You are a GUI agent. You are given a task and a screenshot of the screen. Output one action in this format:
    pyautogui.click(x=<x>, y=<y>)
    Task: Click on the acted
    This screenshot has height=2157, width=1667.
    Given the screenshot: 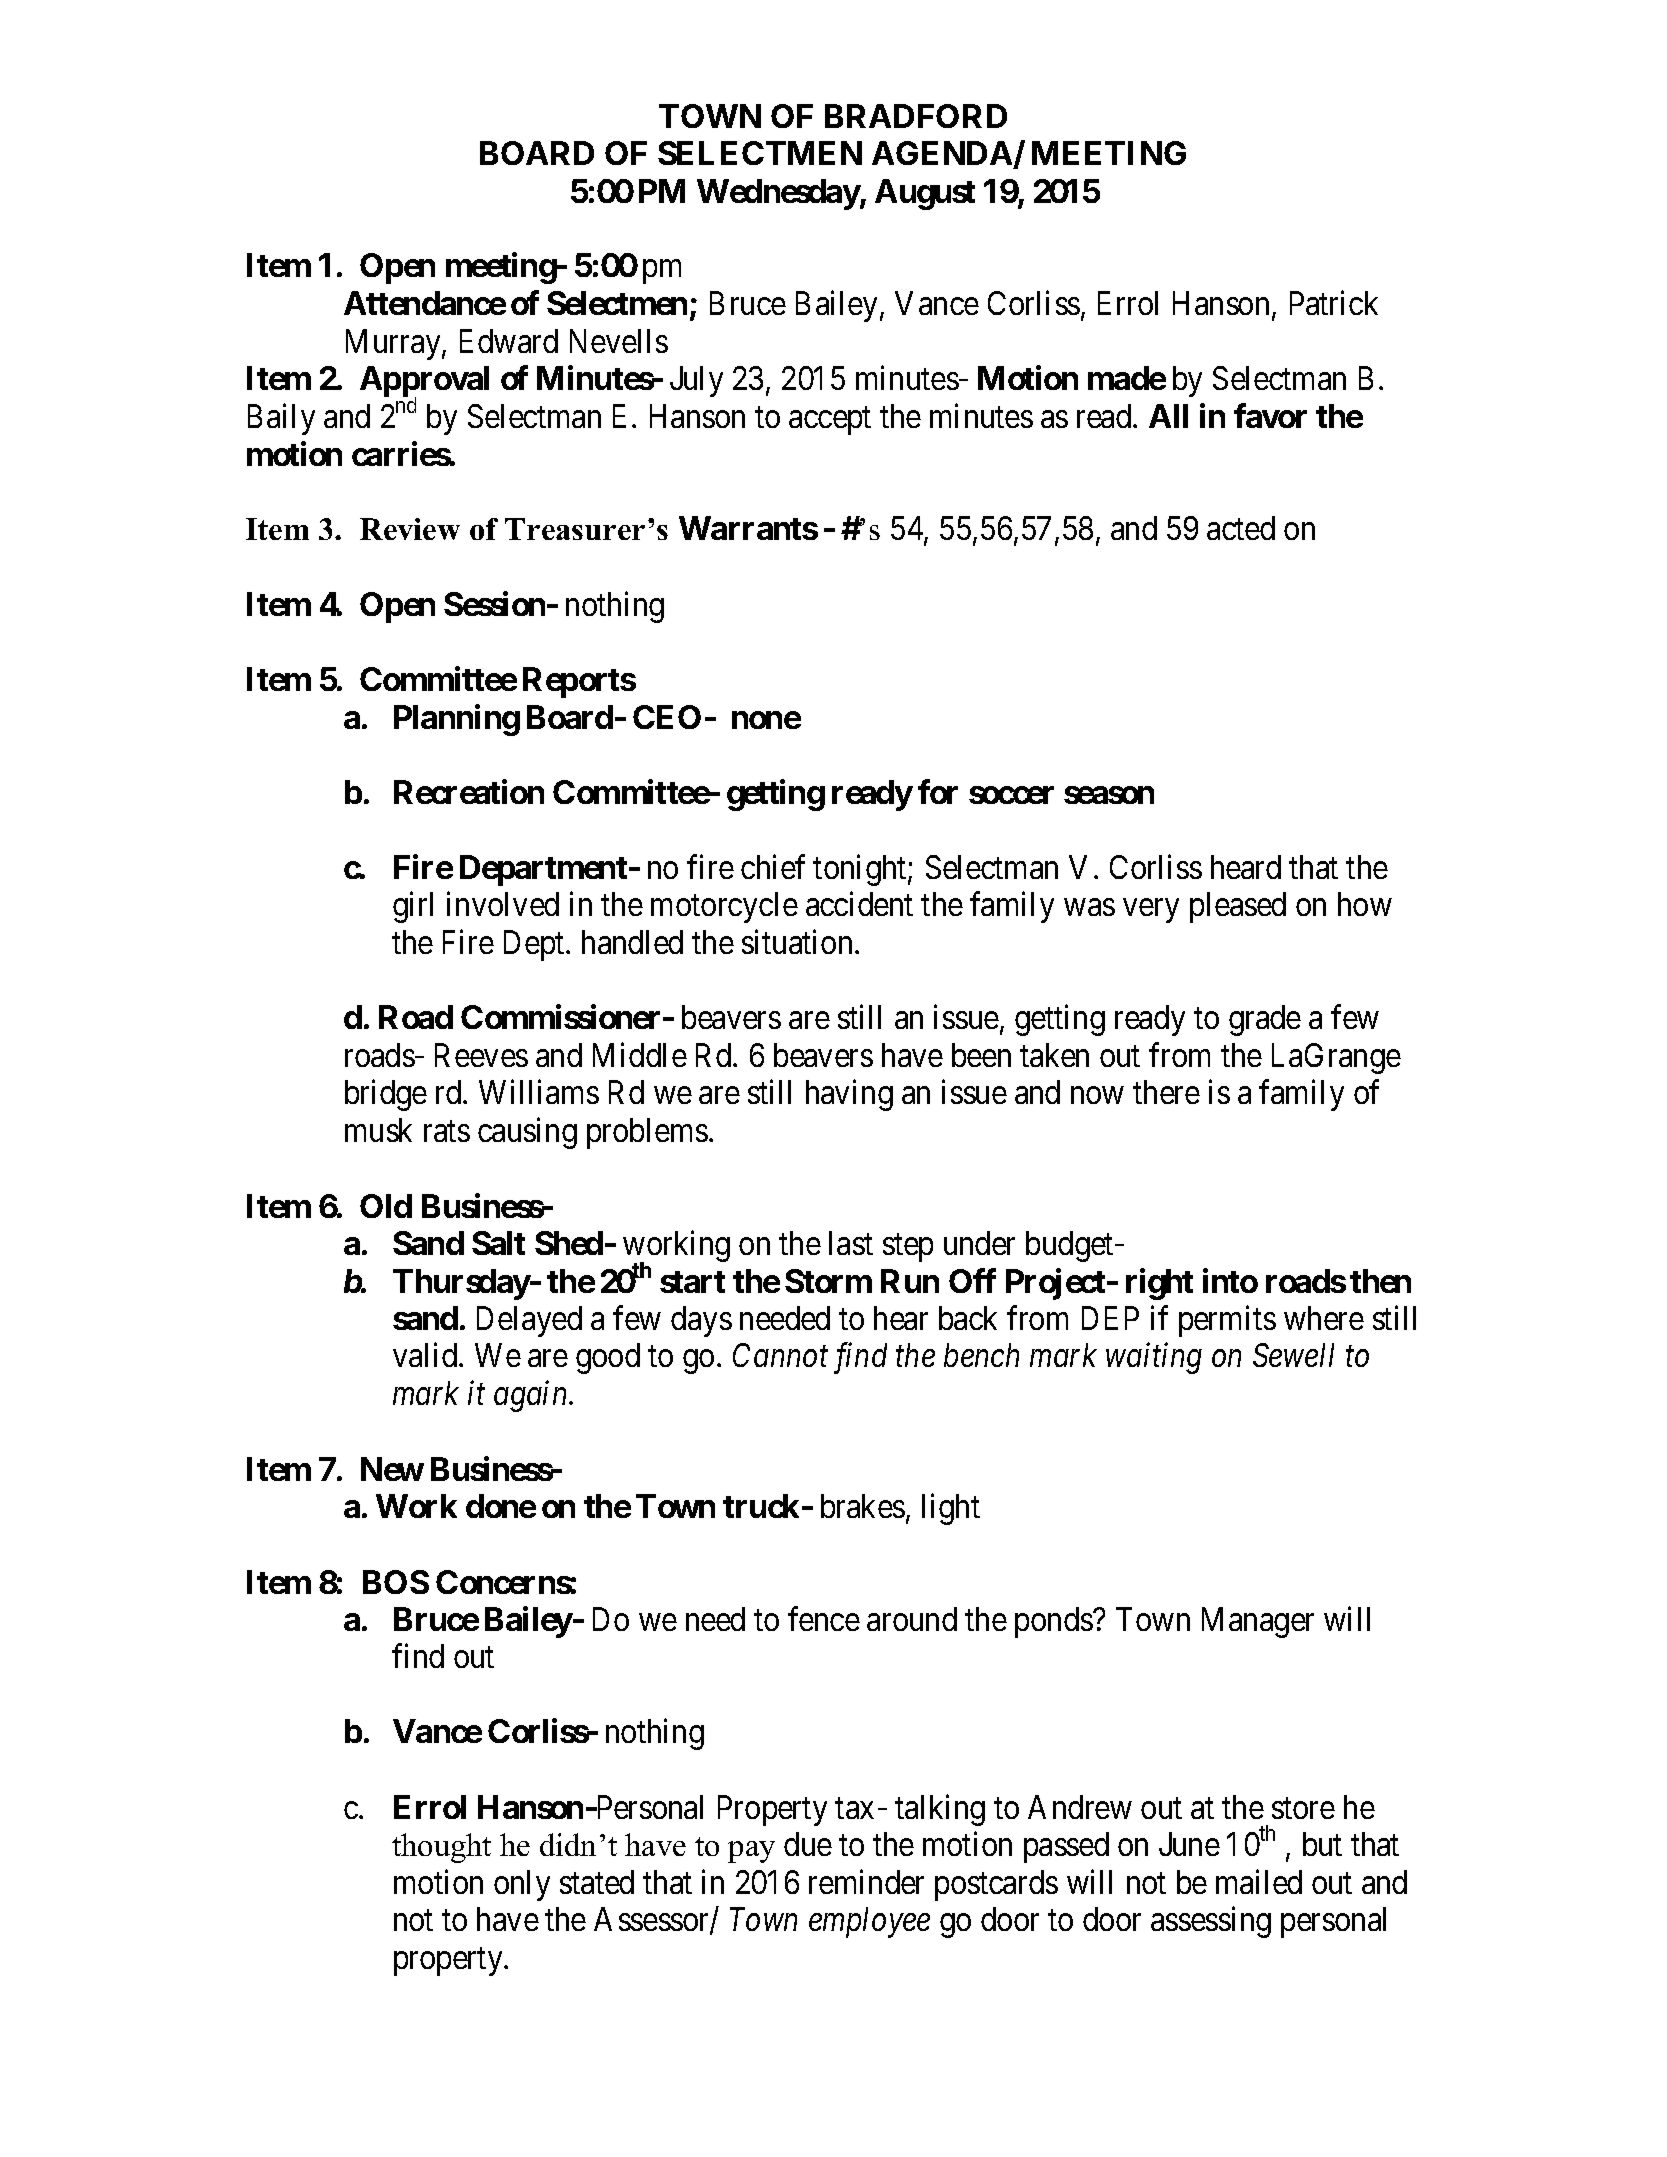 What is the action you would take?
    pyautogui.click(x=1241, y=528)
